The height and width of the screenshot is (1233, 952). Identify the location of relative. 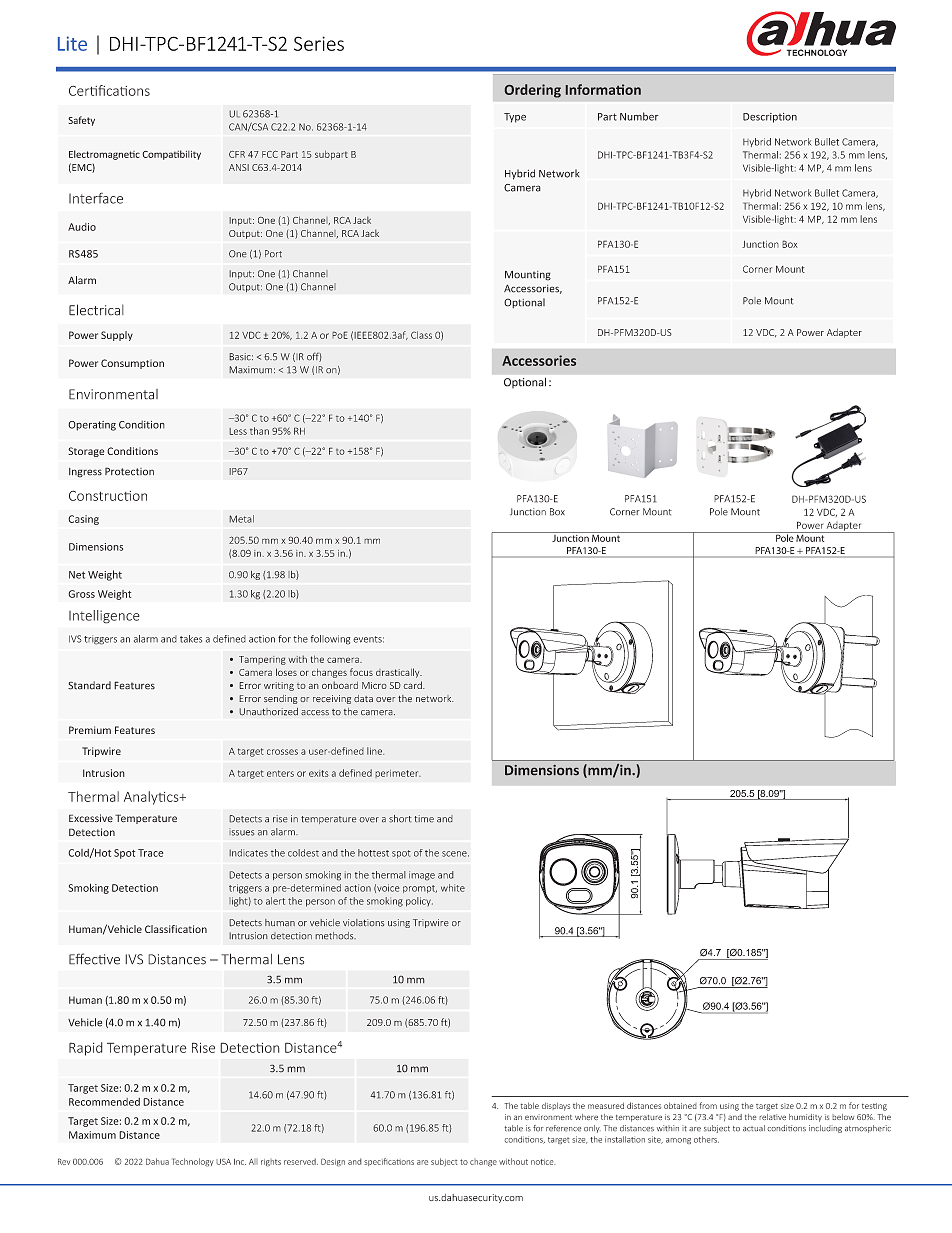
(772, 1117).
